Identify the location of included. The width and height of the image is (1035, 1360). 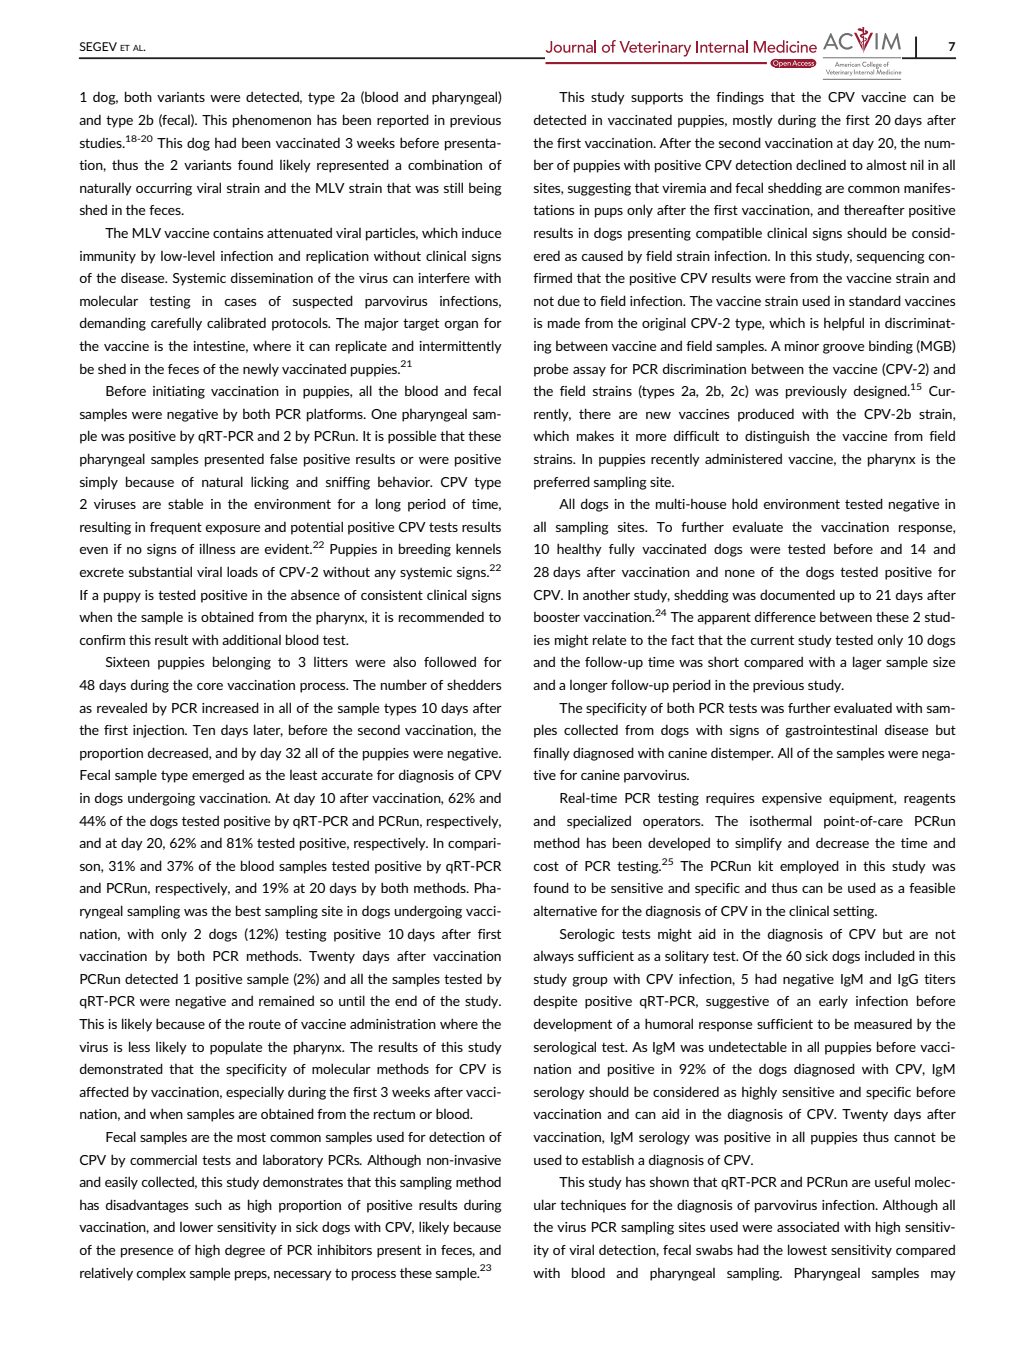
(890, 955).
